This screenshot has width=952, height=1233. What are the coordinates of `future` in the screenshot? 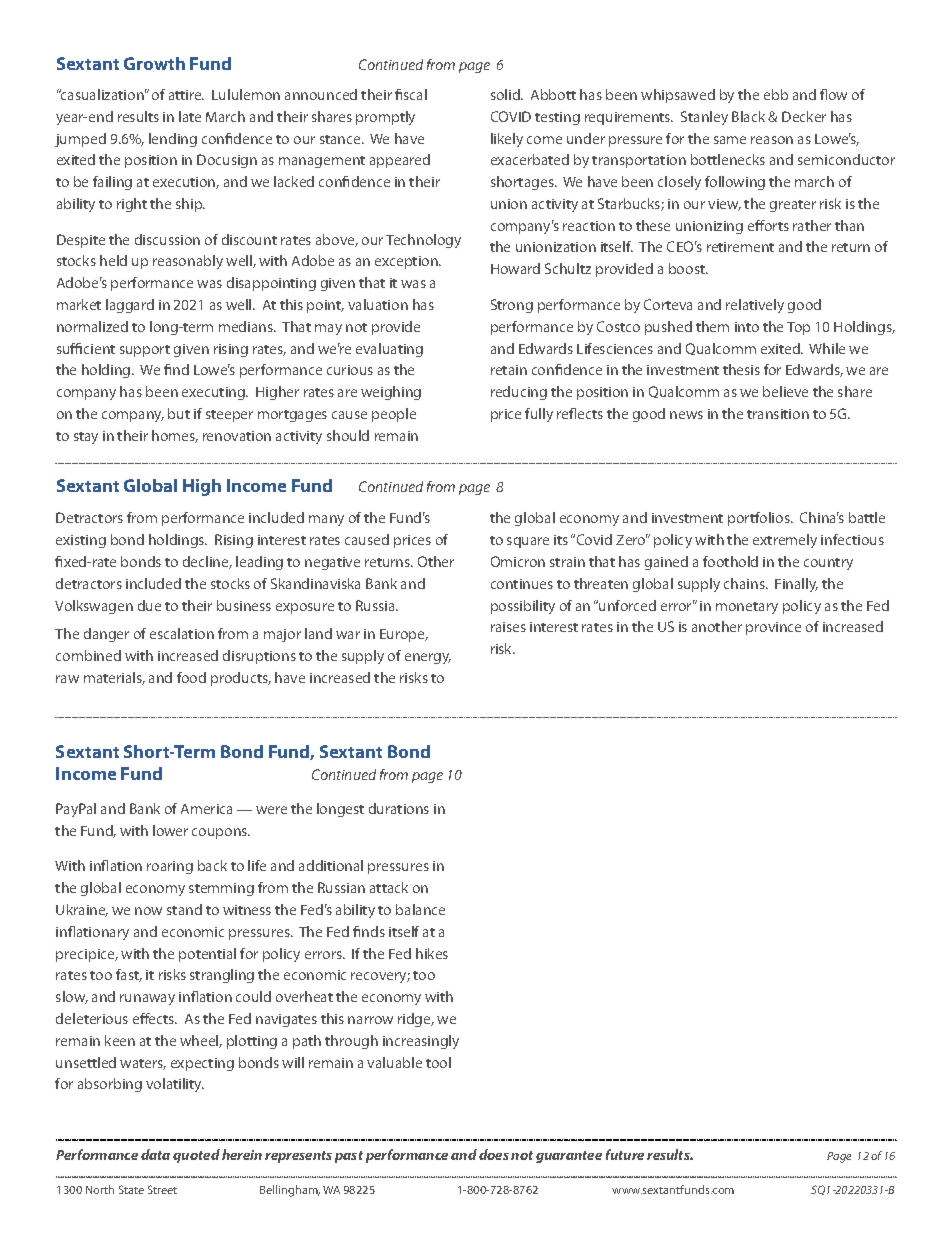 It's located at (625, 1154).
